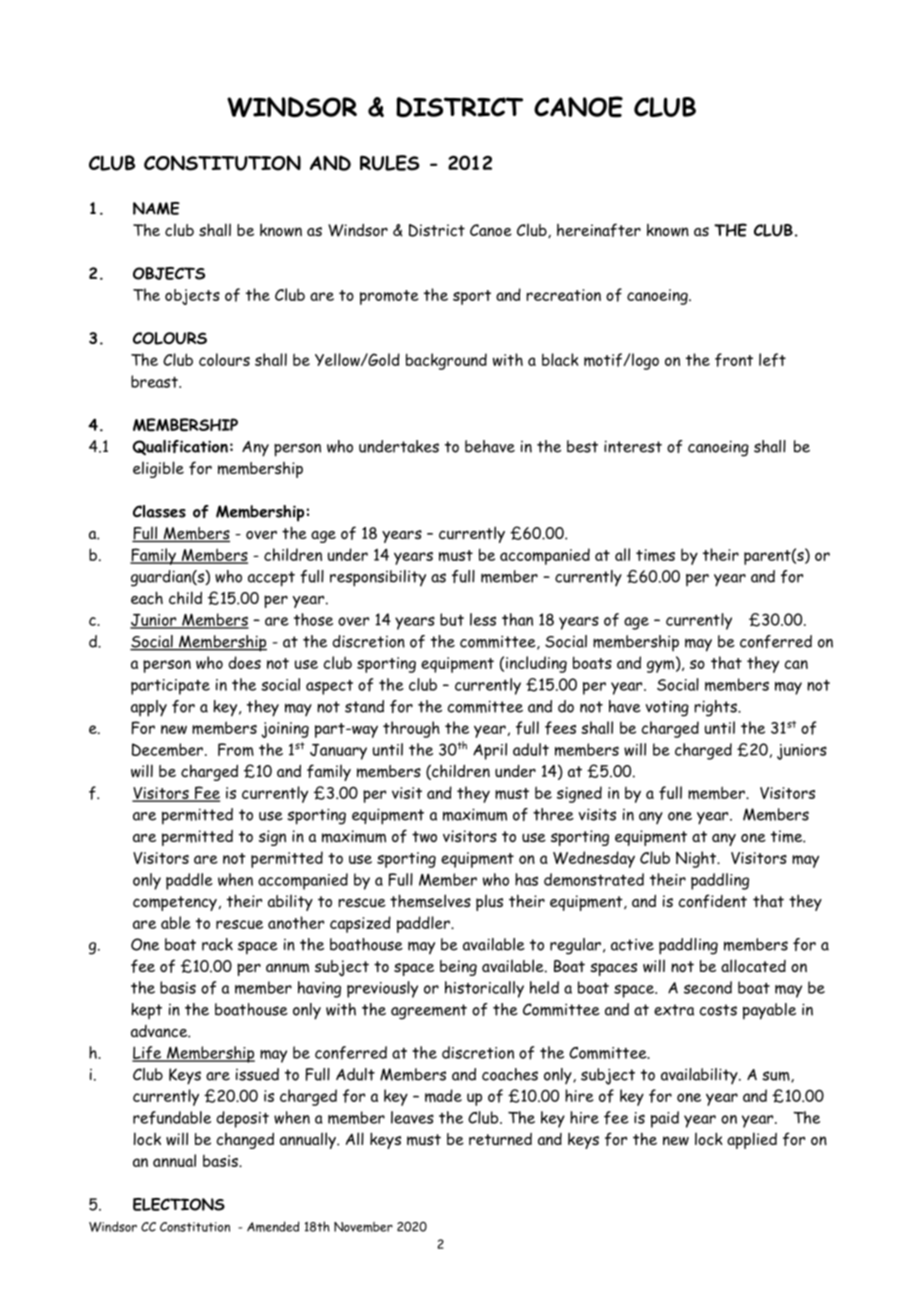 This document has width=924, height=1308. I want to click on NAME, so click(156, 208).
